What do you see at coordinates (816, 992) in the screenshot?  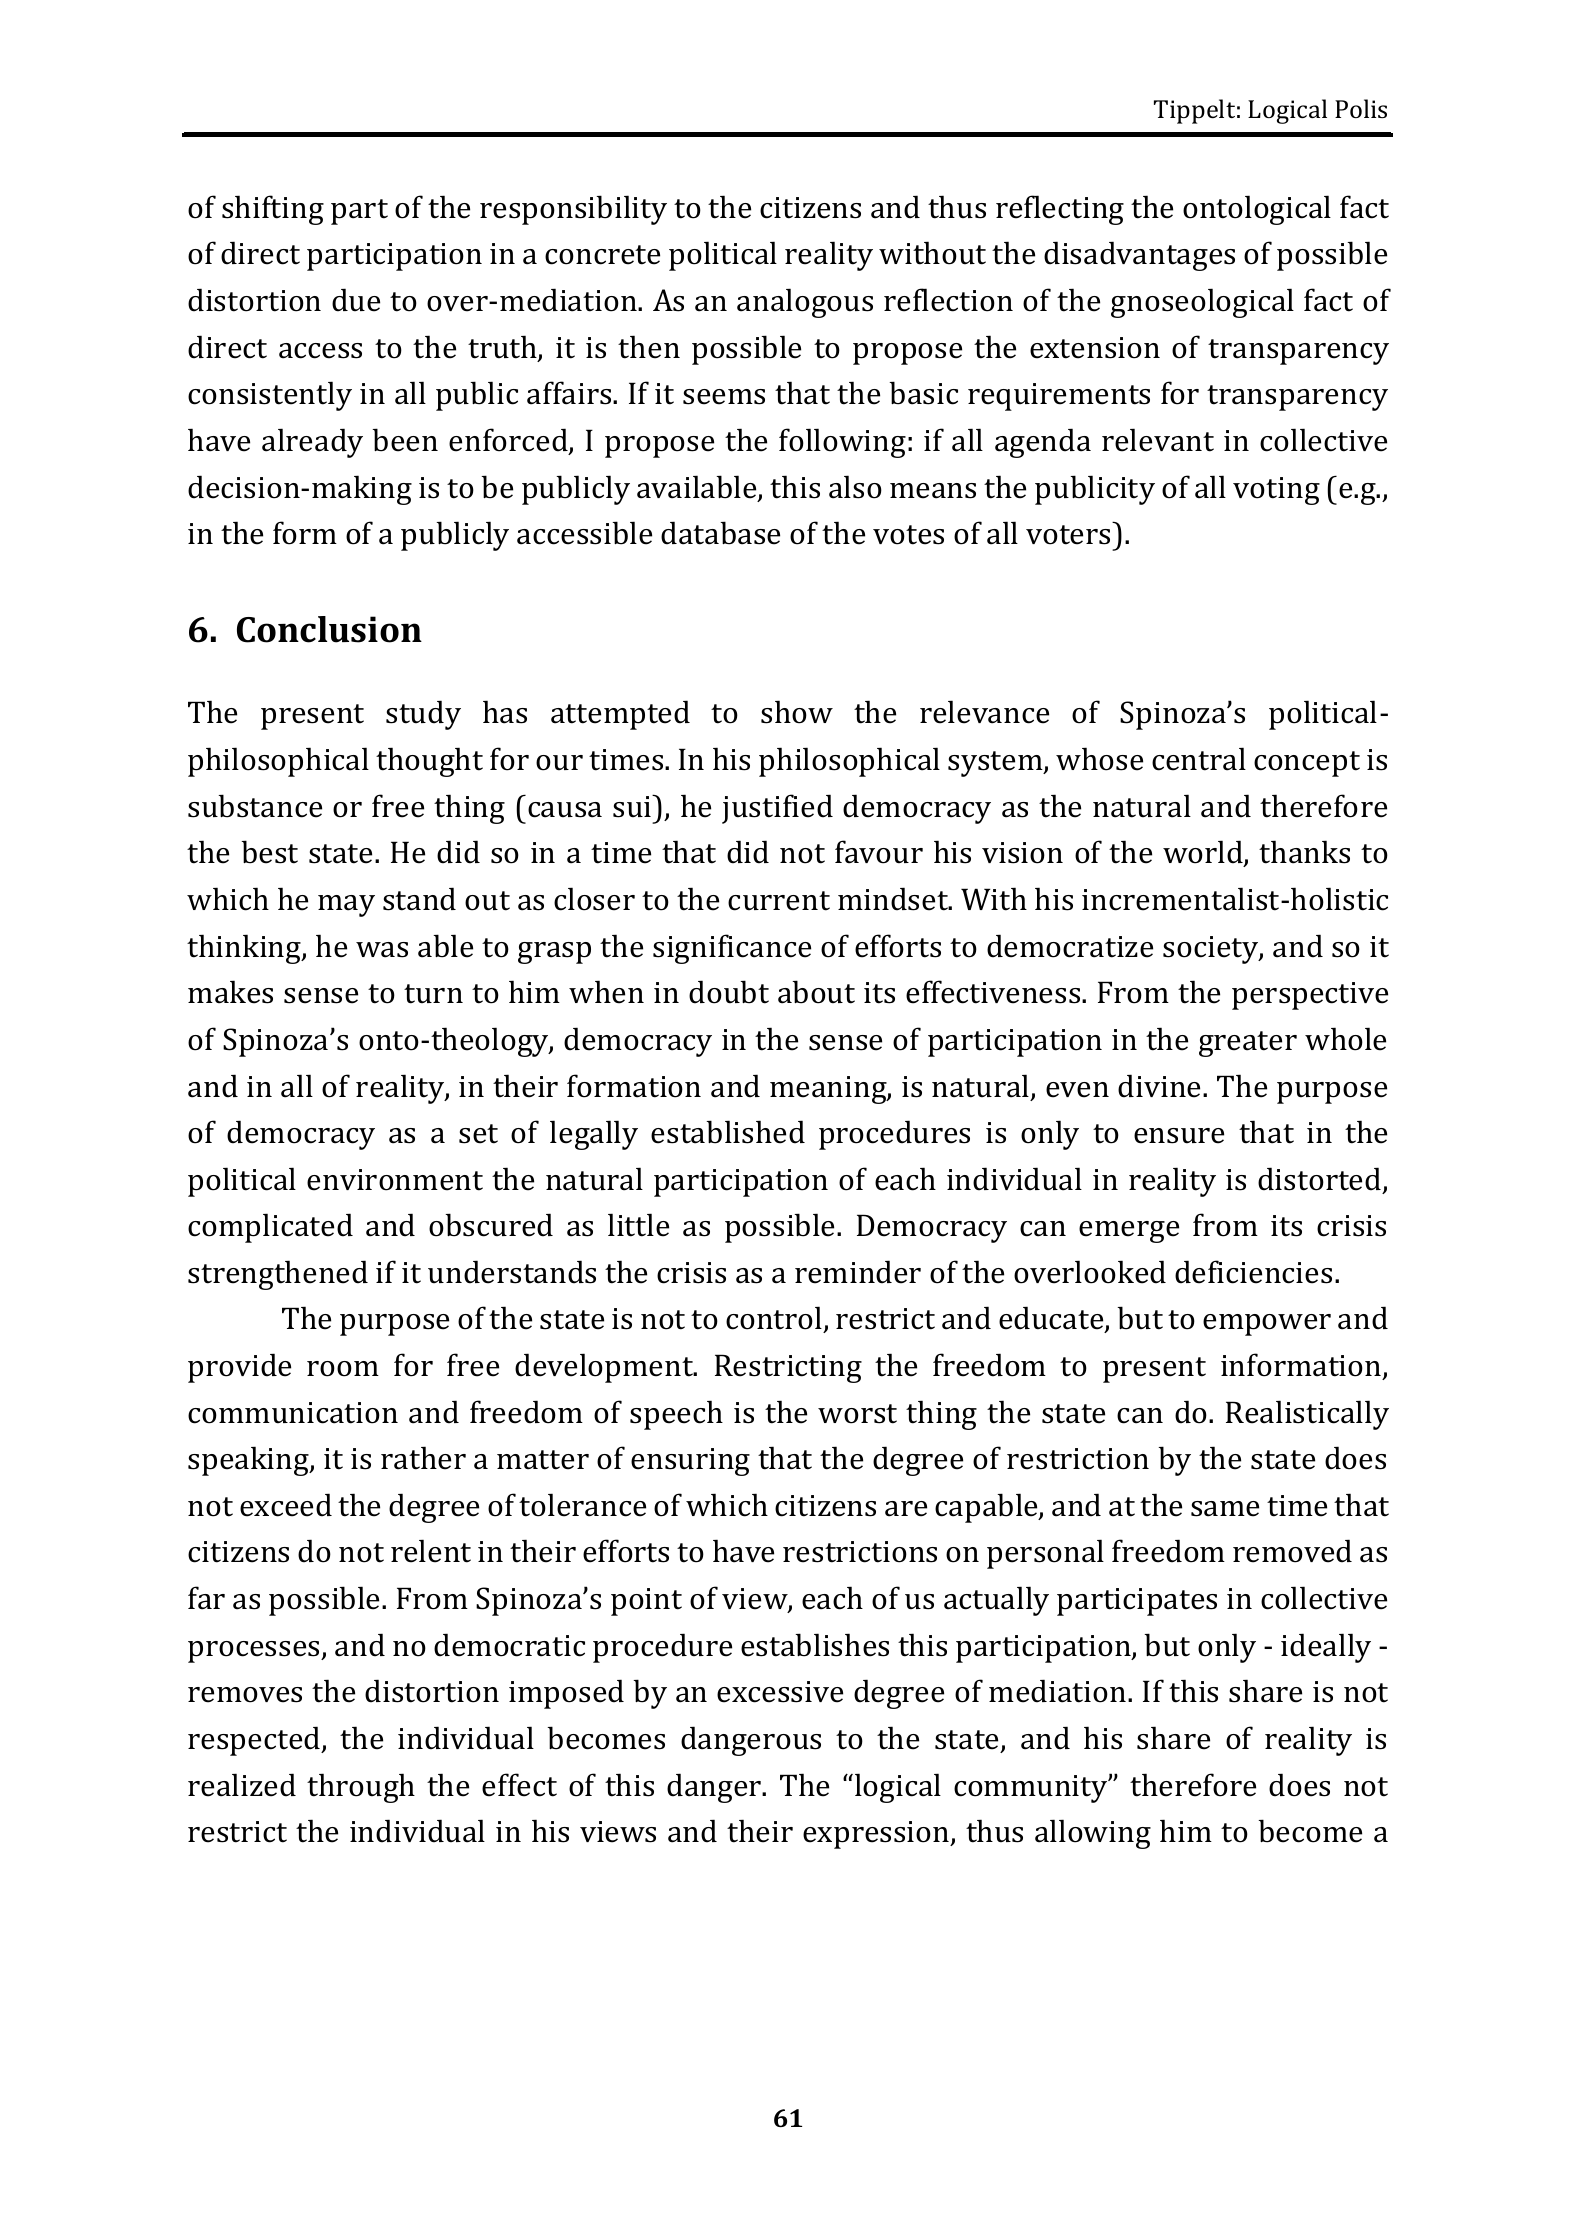 I see `about` at bounding box center [816, 992].
